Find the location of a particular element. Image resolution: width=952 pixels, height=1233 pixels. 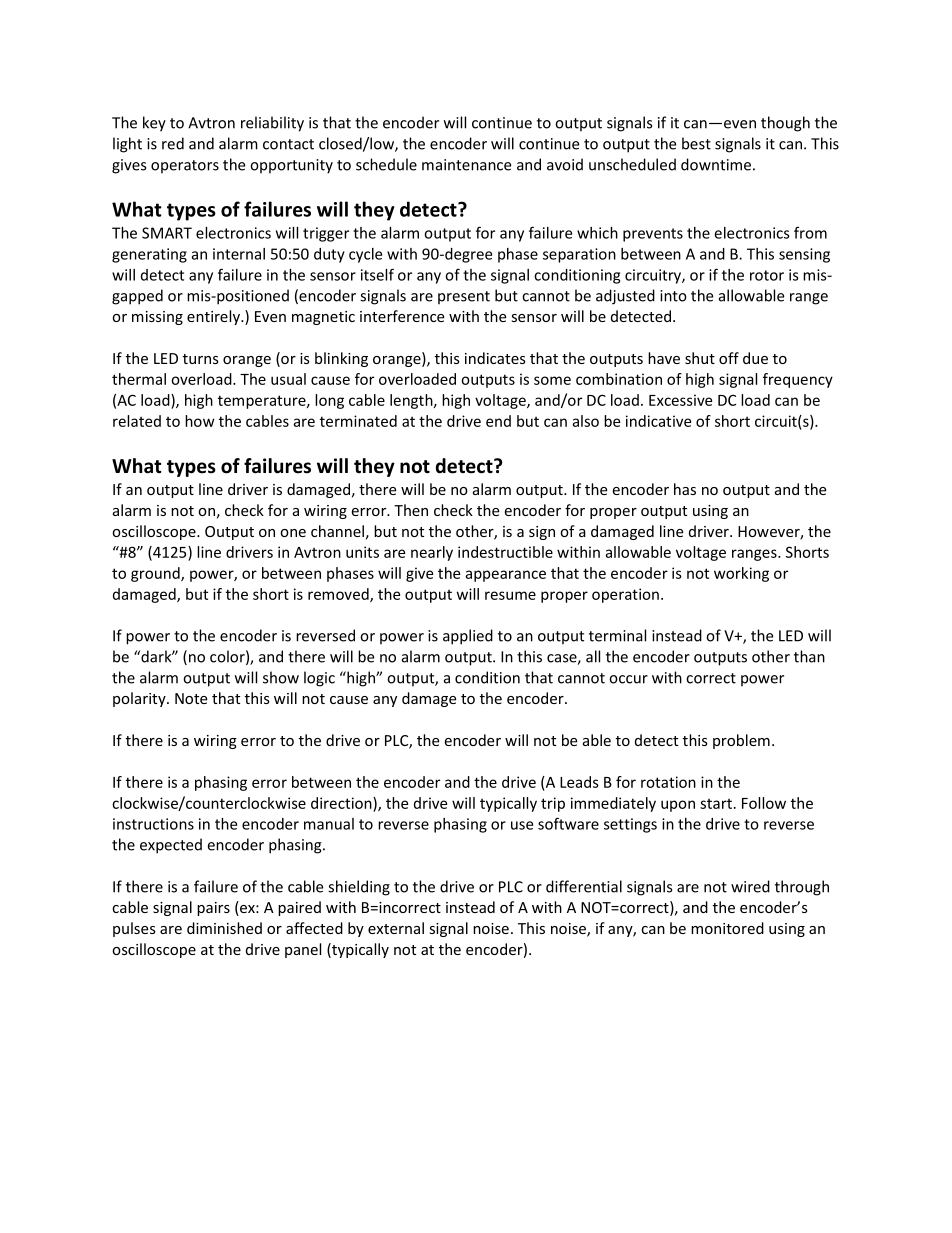

than is located at coordinates (809, 656).
